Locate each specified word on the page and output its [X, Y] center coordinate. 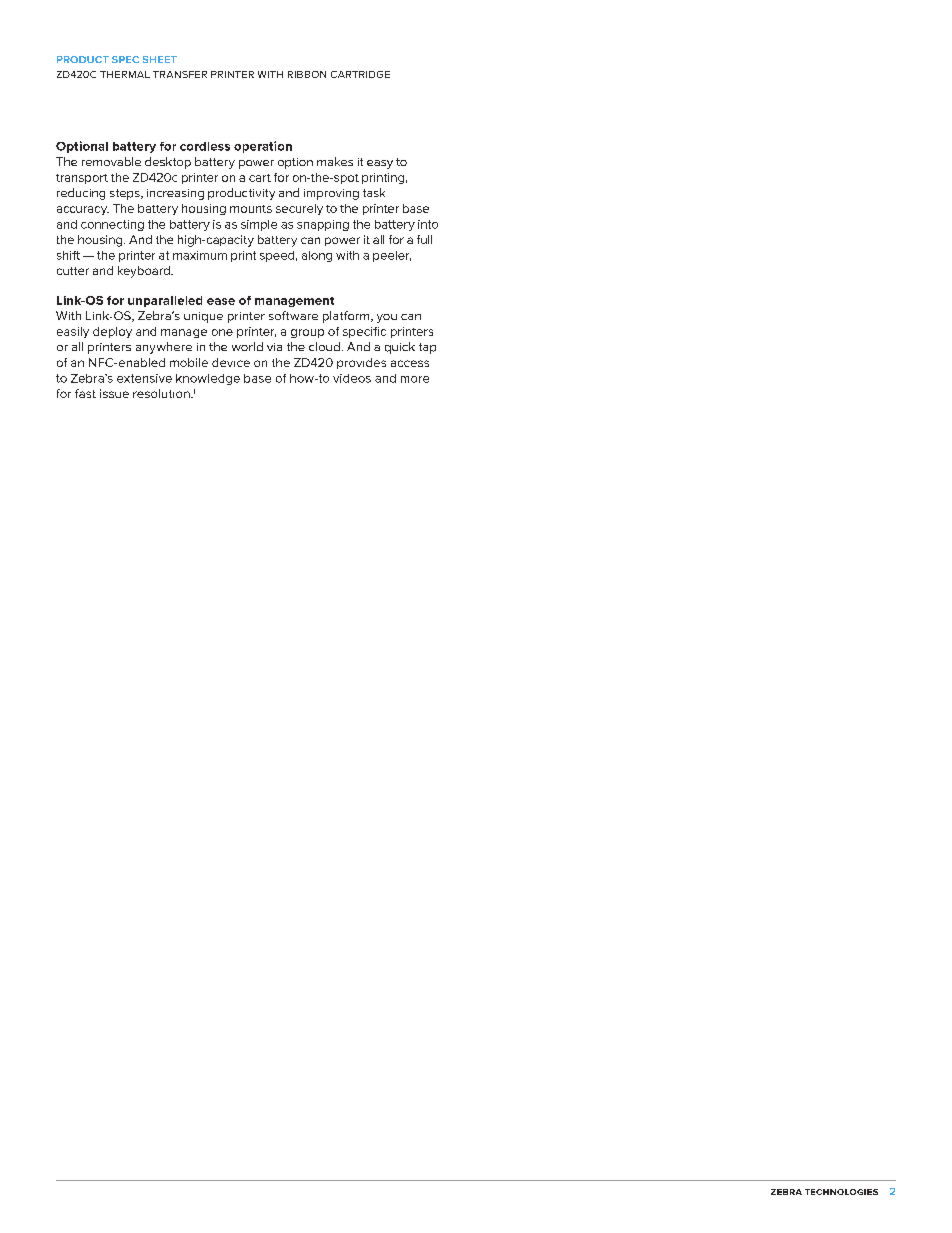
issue [114, 393]
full [424, 239]
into [428, 224]
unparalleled [165, 301]
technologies [841, 1192]
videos [352, 378]
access [410, 363]
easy [380, 164]
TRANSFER [180, 74]
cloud [324, 346]
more [415, 379]
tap [427, 348]
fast [85, 393]
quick [400, 348]
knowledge [208, 379]
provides [361, 363]
